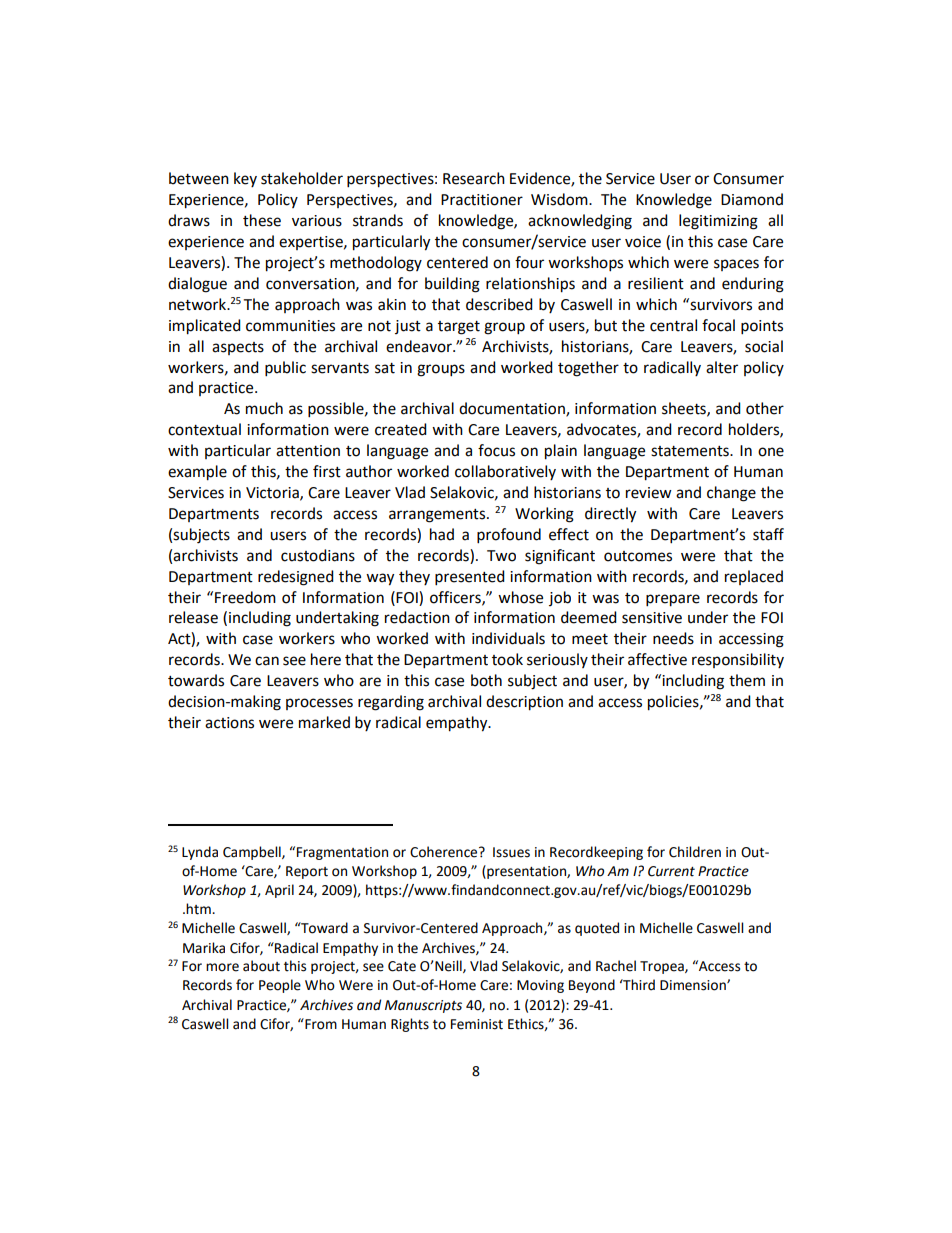 The width and height of the screenshot is (952, 1233). Describe the element at coordinates (262, 220) in the screenshot. I see `these` at that location.
